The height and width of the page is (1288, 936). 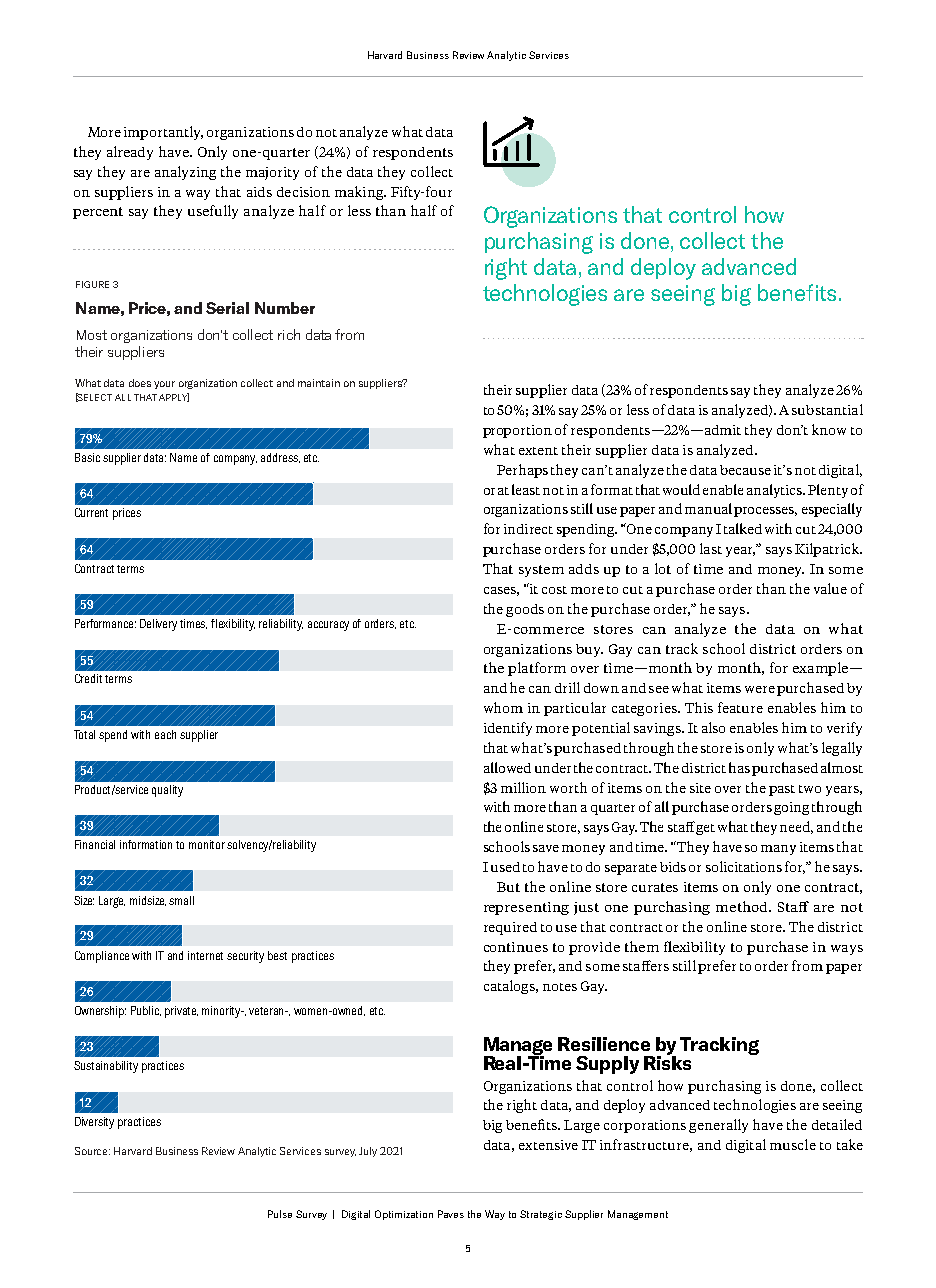 What do you see at coordinates (503, 707) in the page?
I see `whom` at bounding box center [503, 707].
